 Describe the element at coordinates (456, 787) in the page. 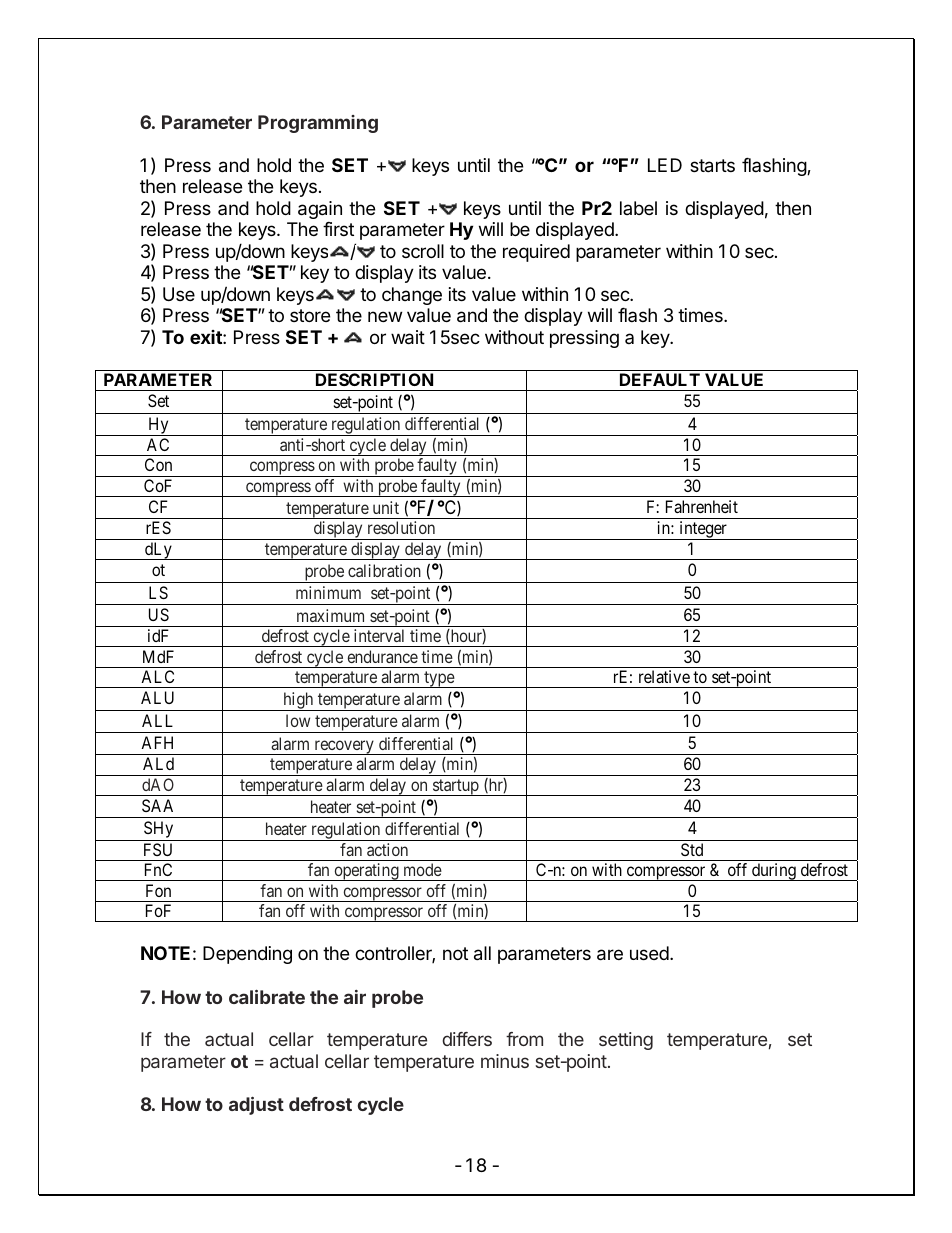

I see `startup` at that location.
